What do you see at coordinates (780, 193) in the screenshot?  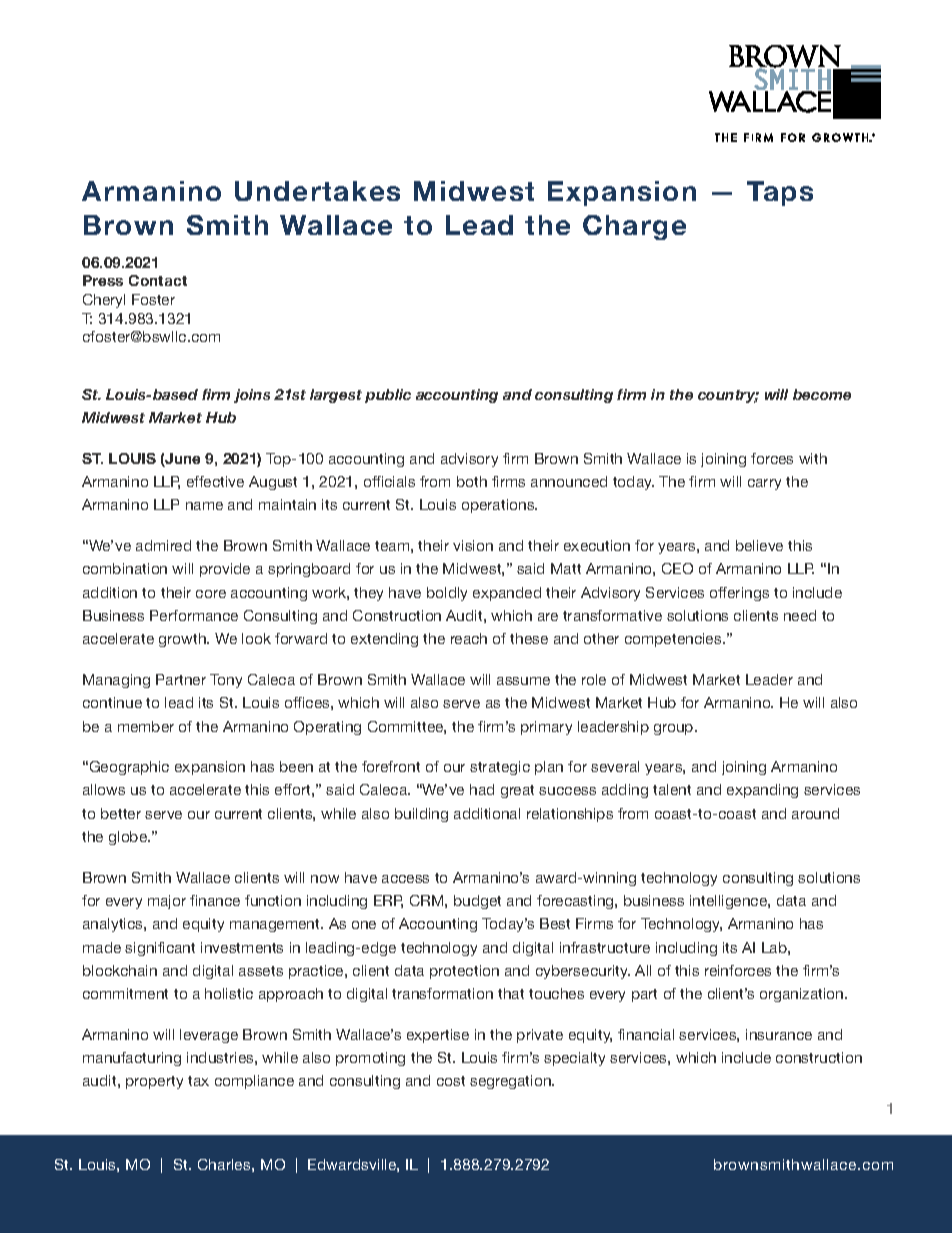 I see `Taps` at bounding box center [780, 193].
